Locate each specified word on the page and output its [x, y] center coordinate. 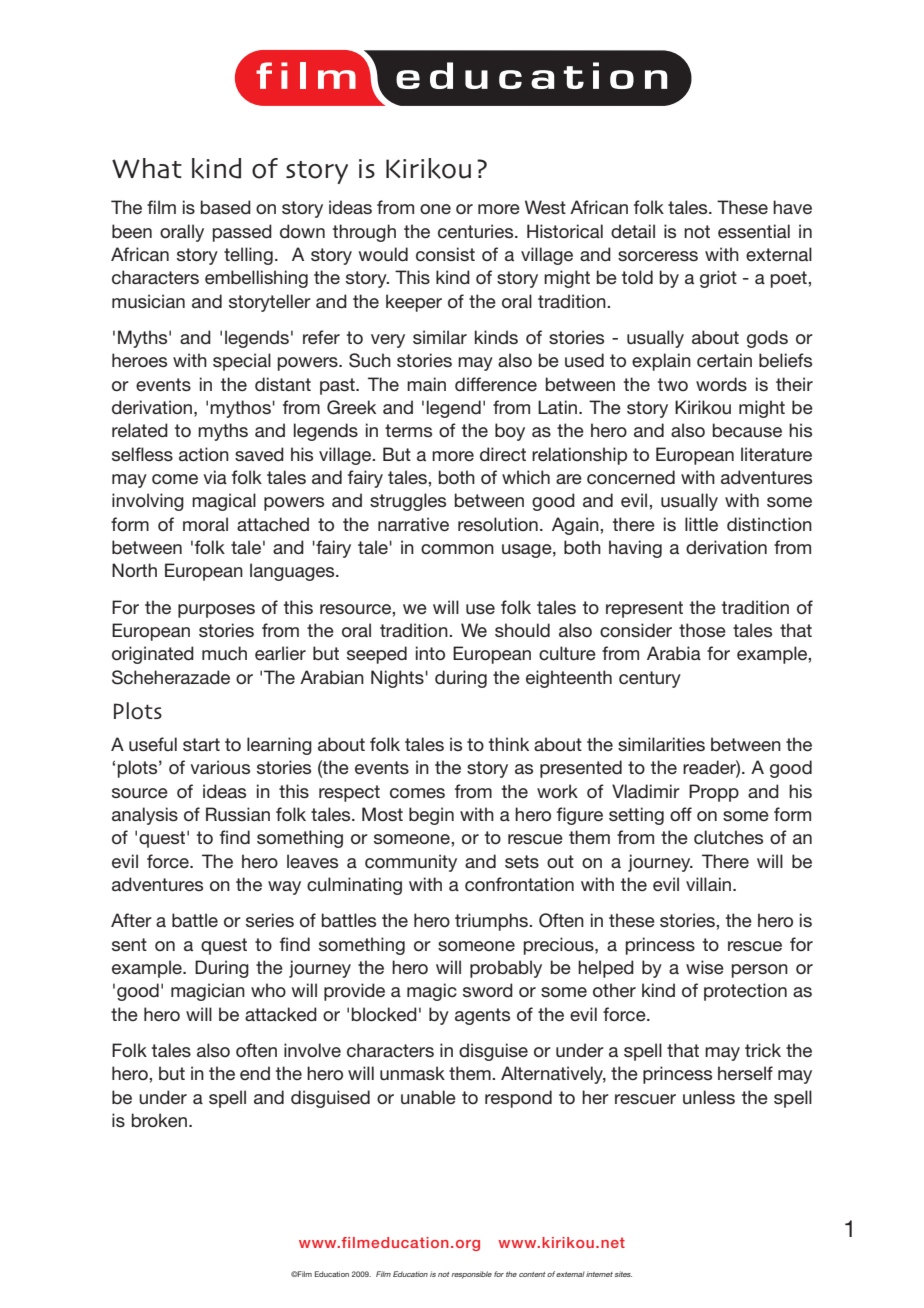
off [681, 814]
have [792, 207]
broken [161, 1120]
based [226, 207]
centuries [477, 231]
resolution [498, 524]
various [220, 767]
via [215, 477]
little [701, 524]
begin [431, 816]
